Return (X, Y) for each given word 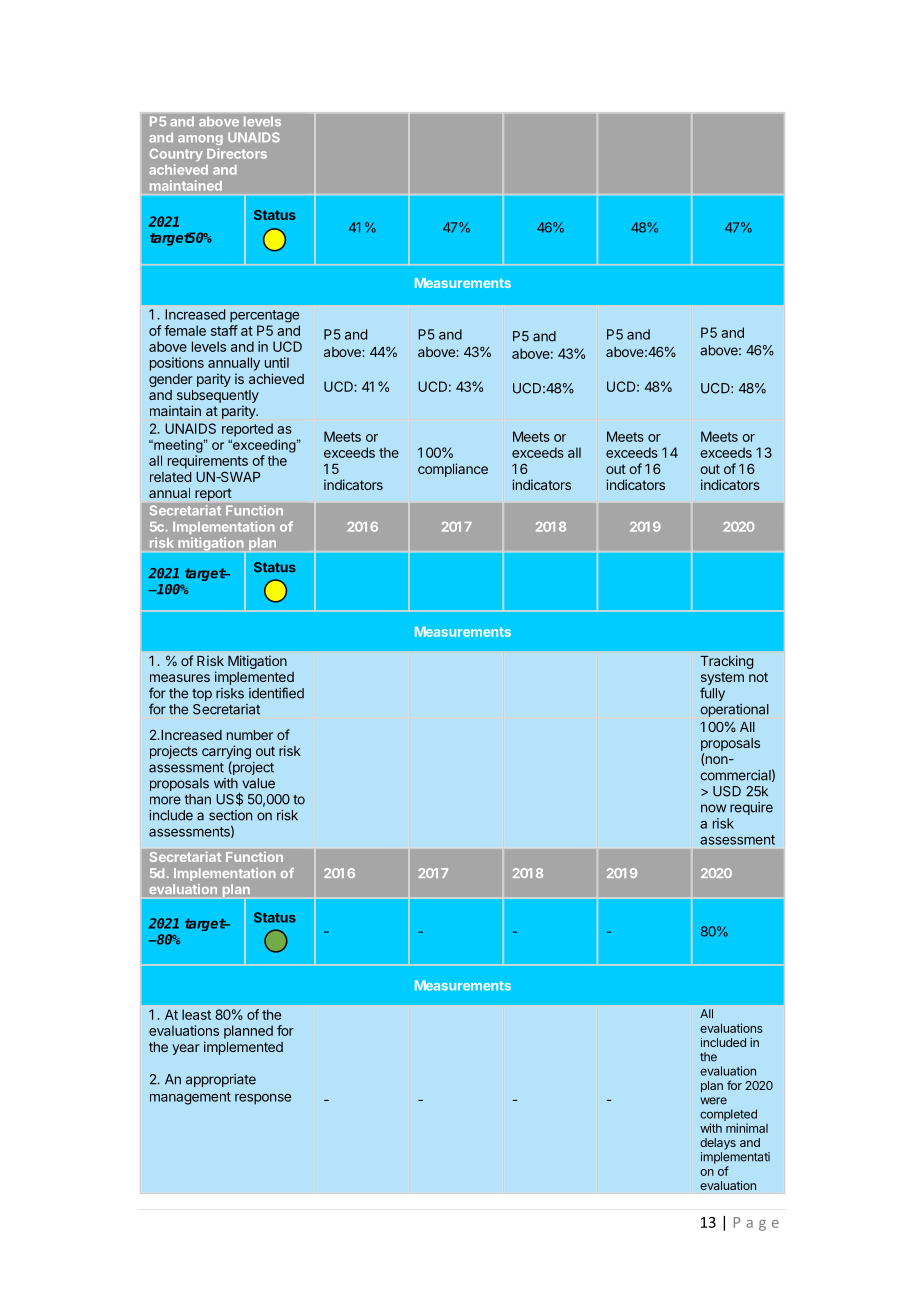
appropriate (221, 1080)
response (263, 1099)
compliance (453, 470)
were (713, 1101)
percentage (264, 316)
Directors (237, 153)
